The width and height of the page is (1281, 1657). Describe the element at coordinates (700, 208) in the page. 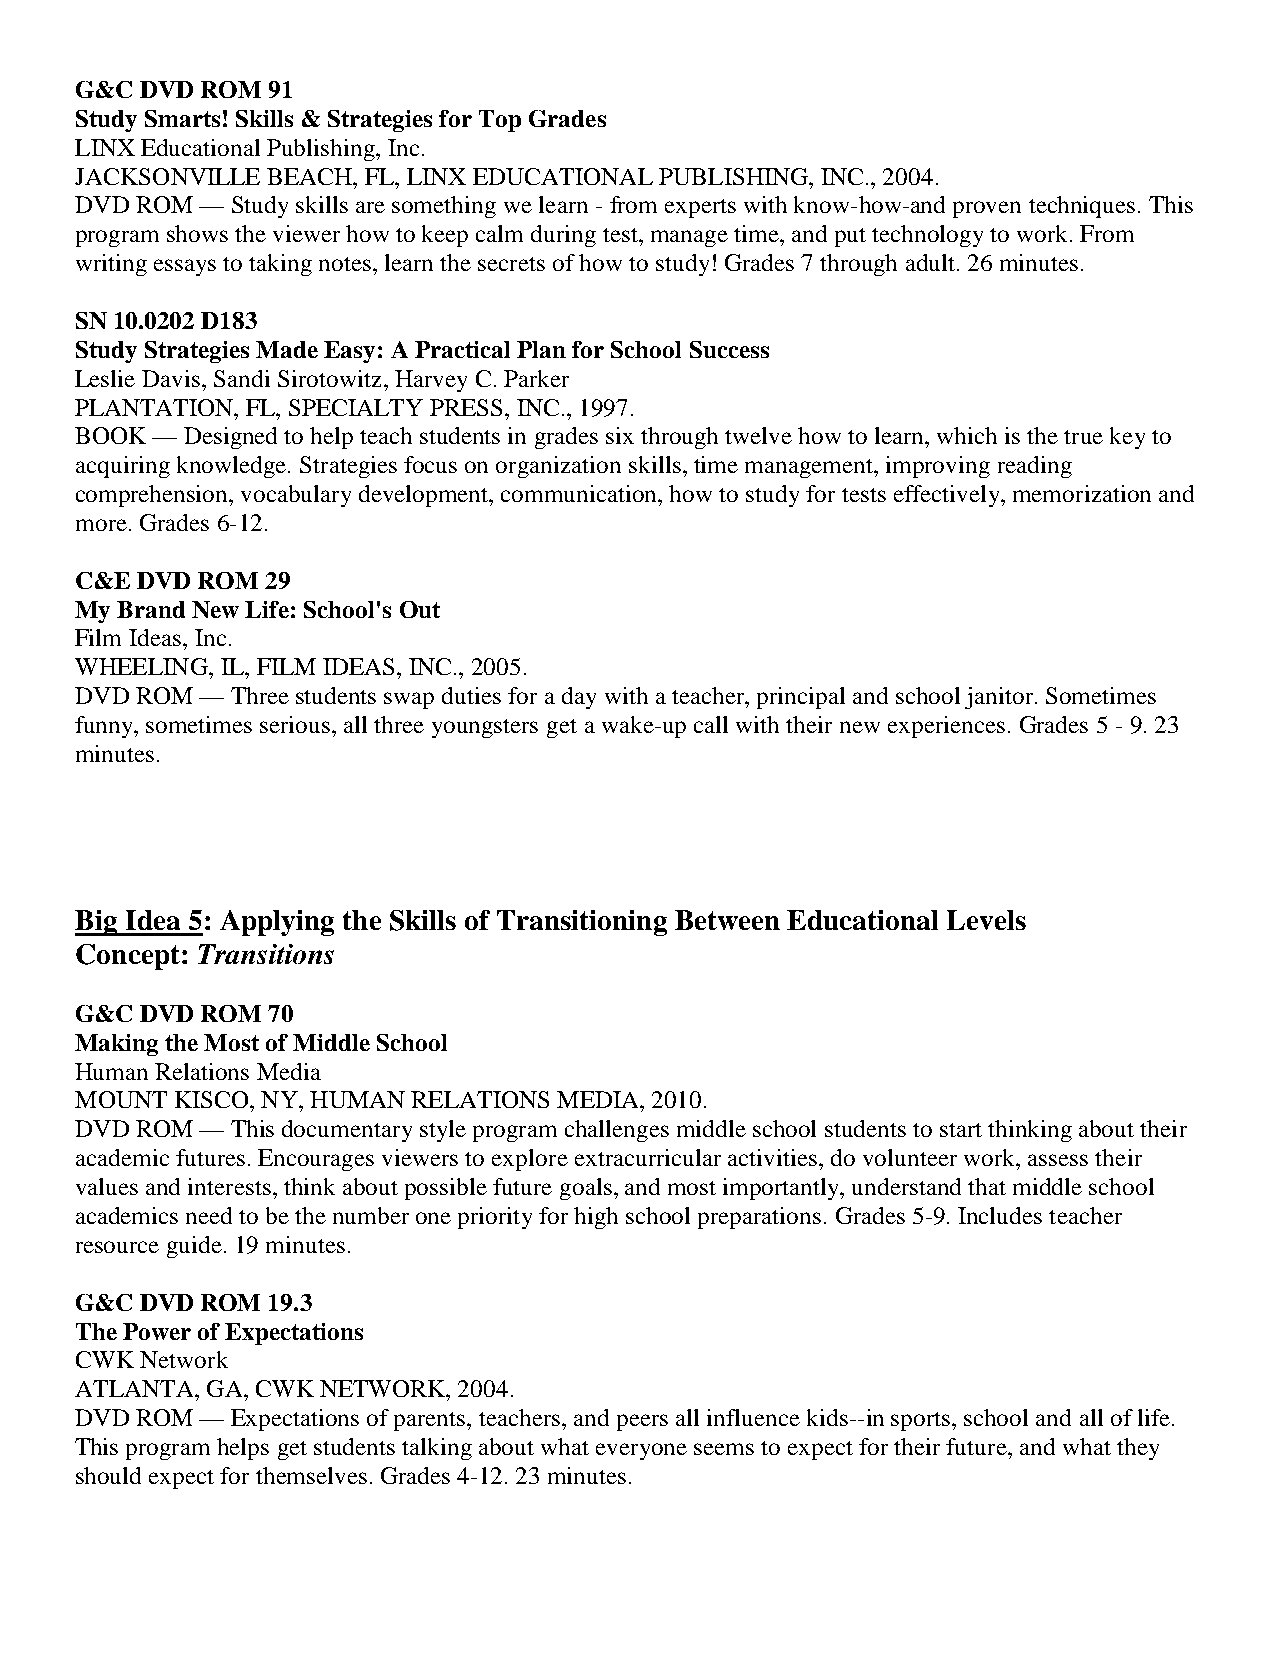

I see `experts` at that location.
